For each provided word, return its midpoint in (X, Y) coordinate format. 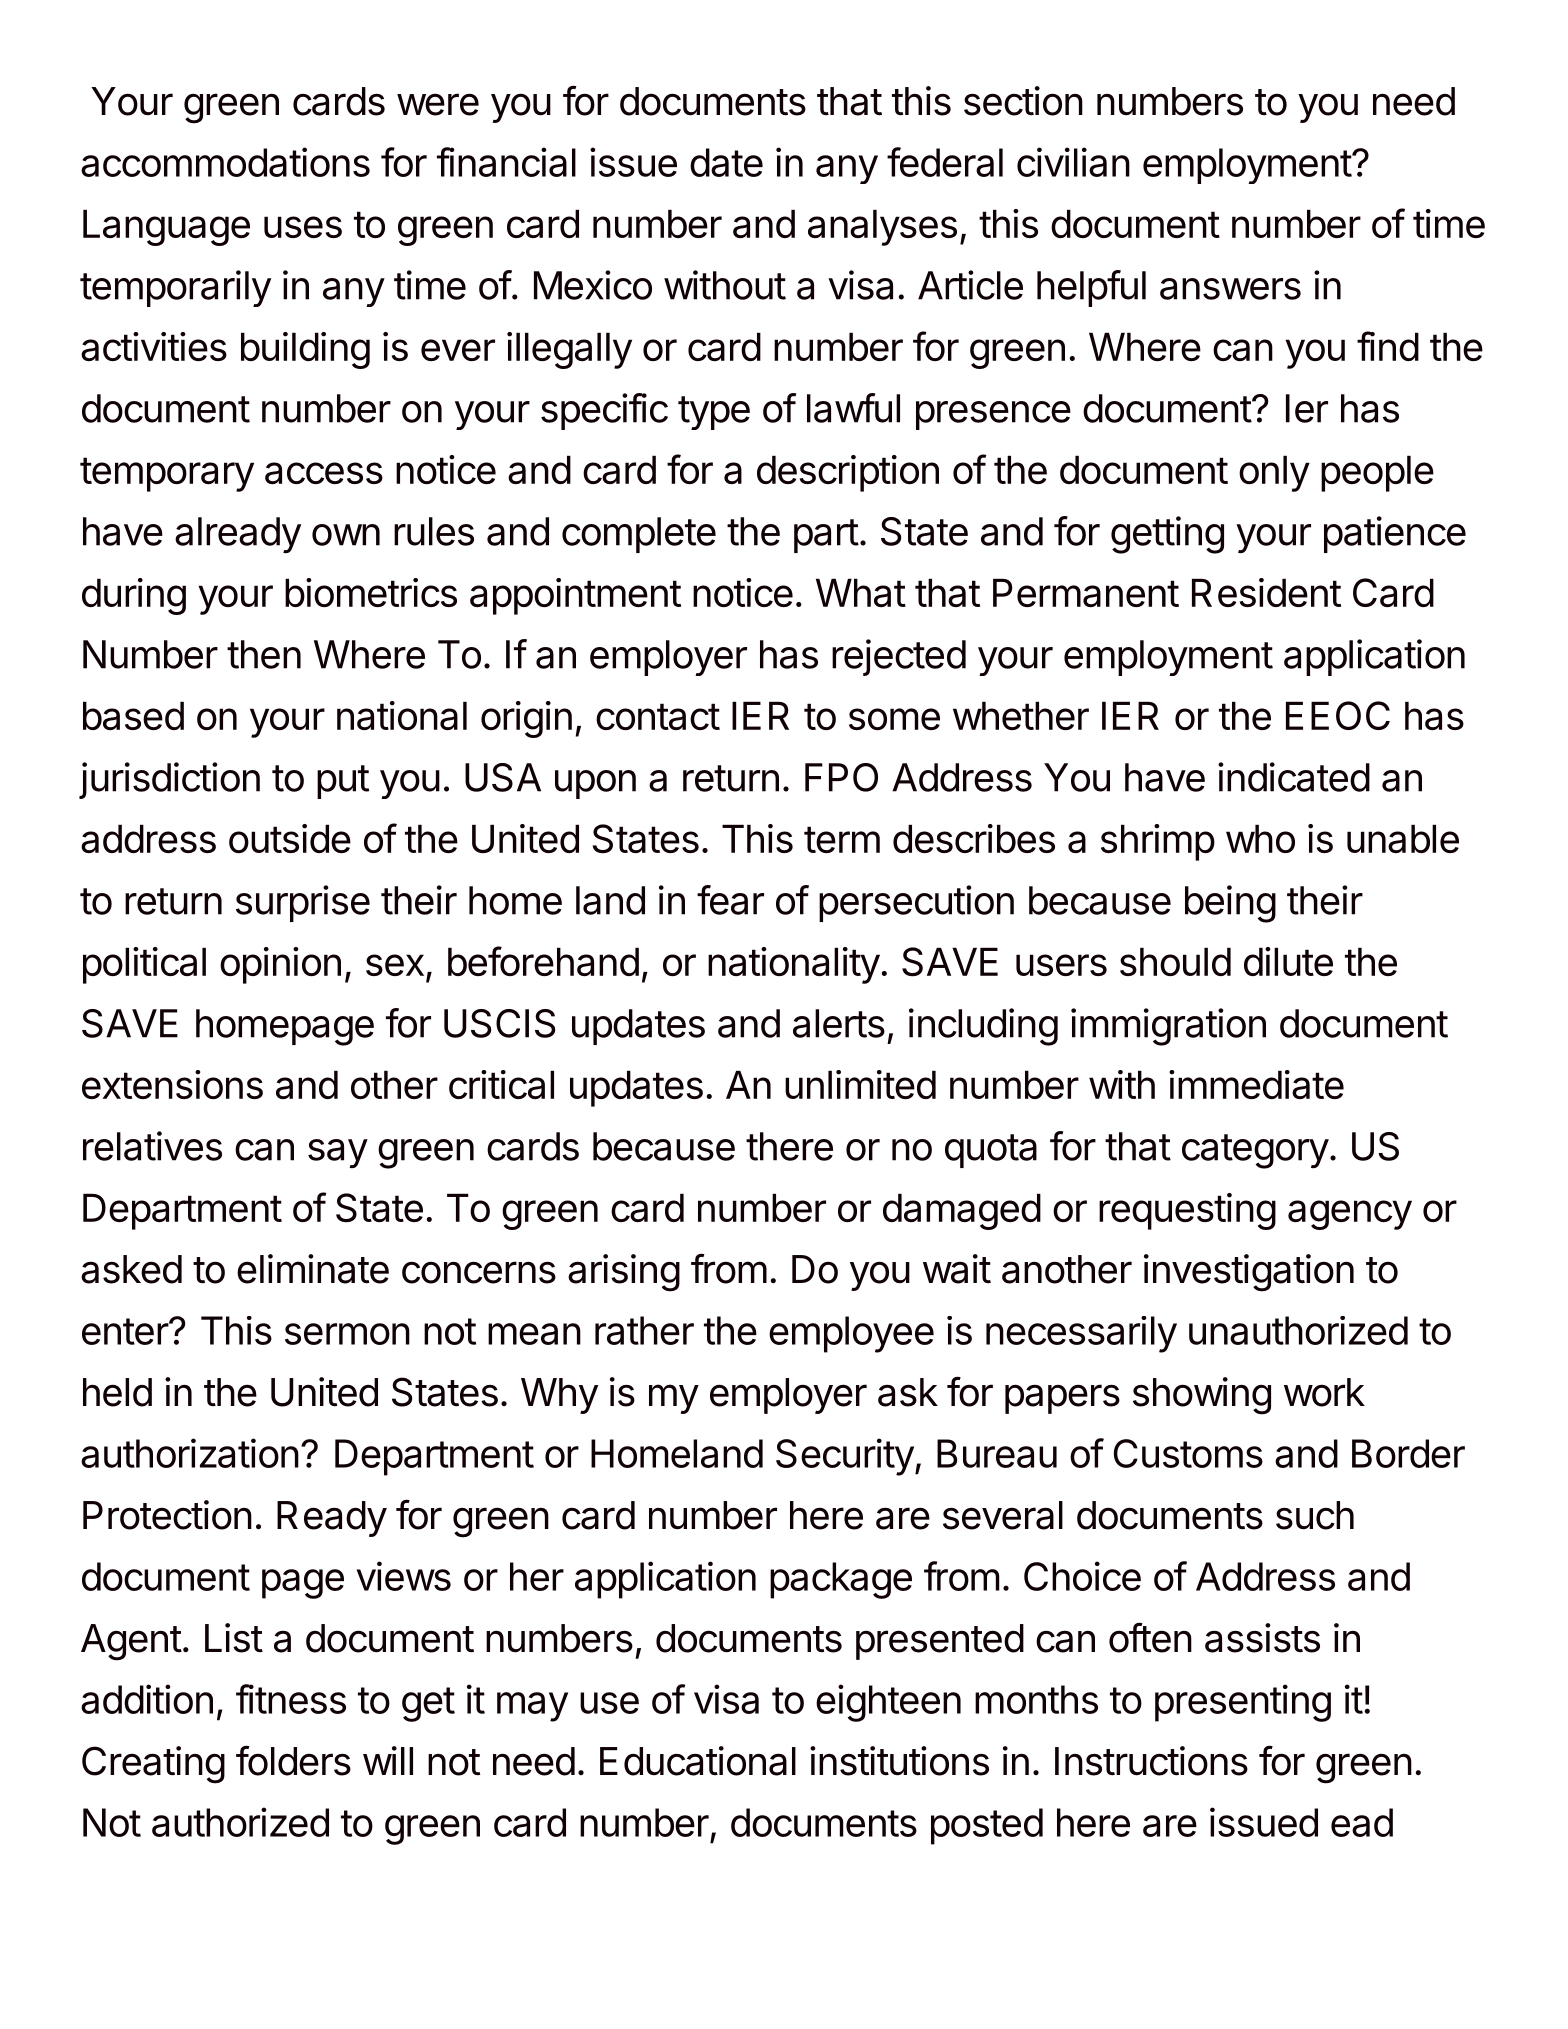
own (346, 535)
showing (1202, 1396)
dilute (1288, 961)
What (861, 592)
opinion (280, 965)
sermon (347, 1334)
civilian (1073, 162)
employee (851, 1334)
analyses (882, 227)
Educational (698, 1761)
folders (293, 1760)
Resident (1266, 592)
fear (730, 900)
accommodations (225, 162)
